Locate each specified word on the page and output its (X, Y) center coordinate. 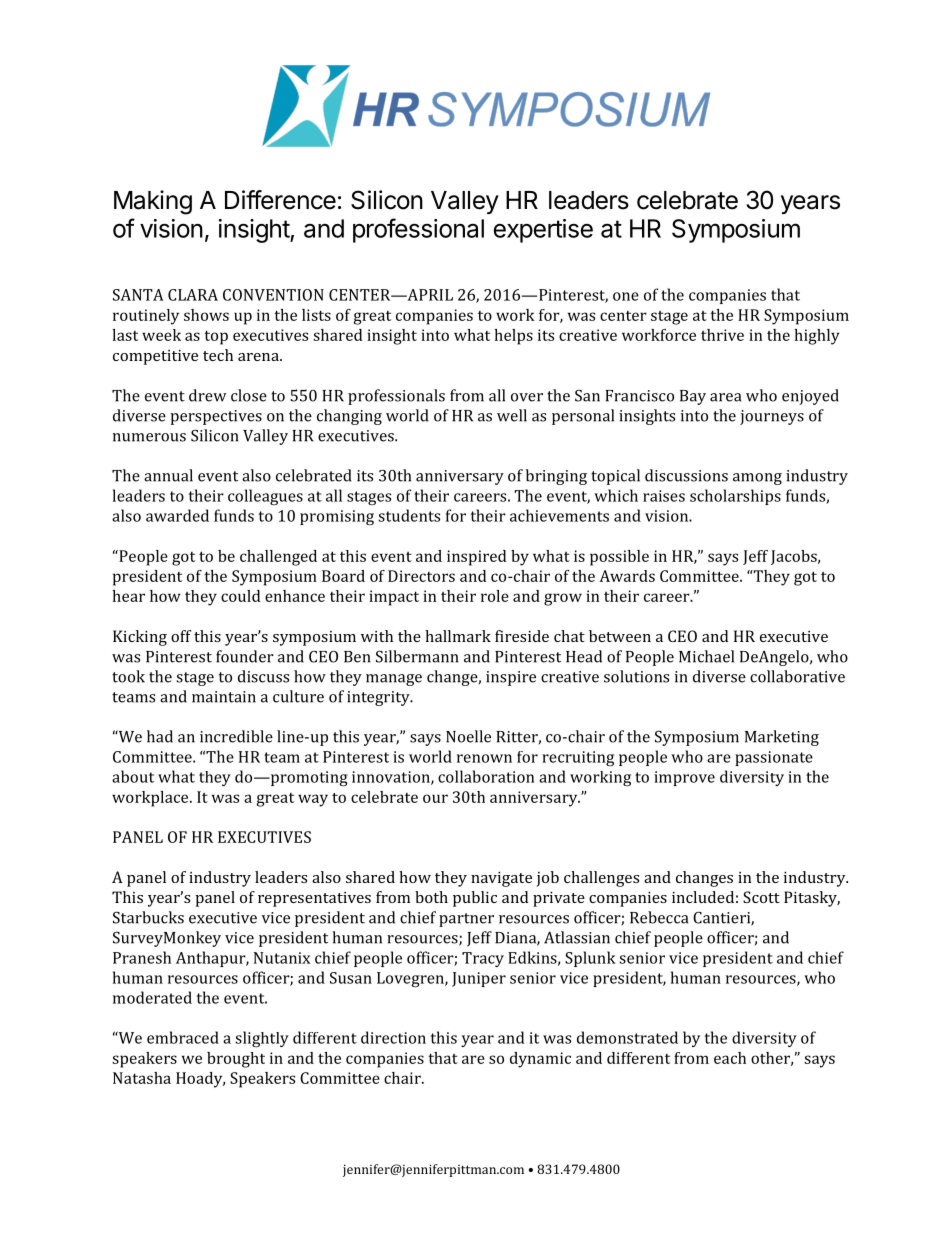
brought (236, 1060)
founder (245, 656)
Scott (761, 897)
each (730, 1058)
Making (153, 202)
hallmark (458, 636)
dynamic (540, 1060)
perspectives (216, 417)
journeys (772, 417)
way (313, 800)
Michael (706, 656)
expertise (543, 231)
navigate (501, 879)
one (626, 296)
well (512, 415)
